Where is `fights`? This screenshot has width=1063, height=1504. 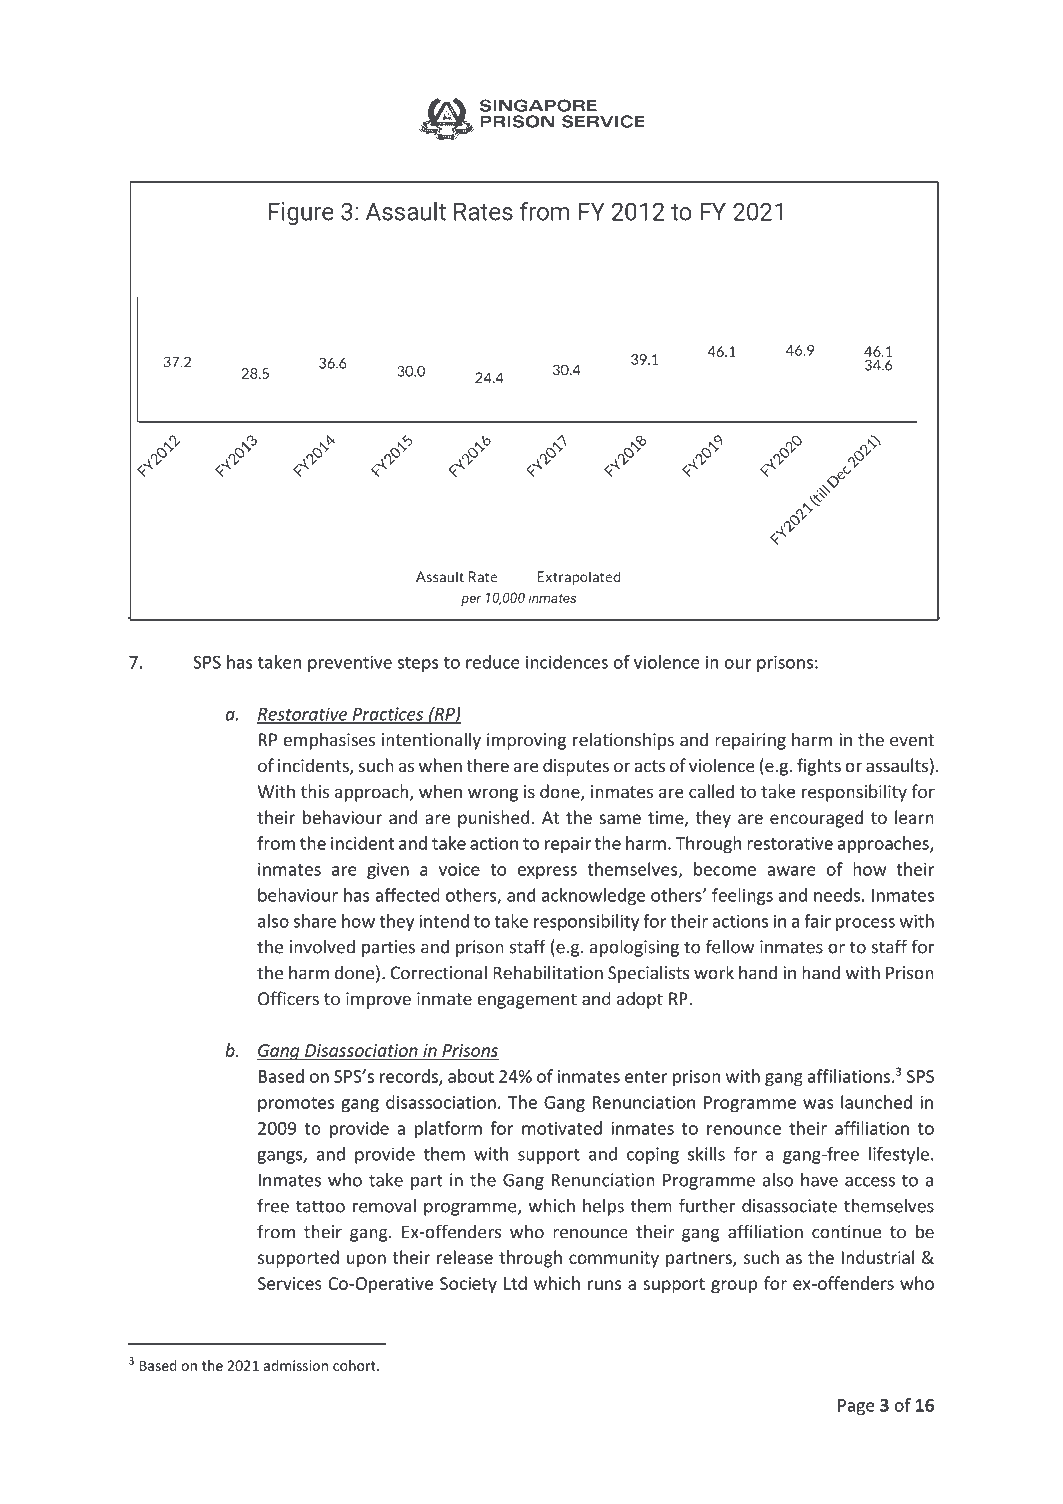 fights is located at coordinates (819, 767).
